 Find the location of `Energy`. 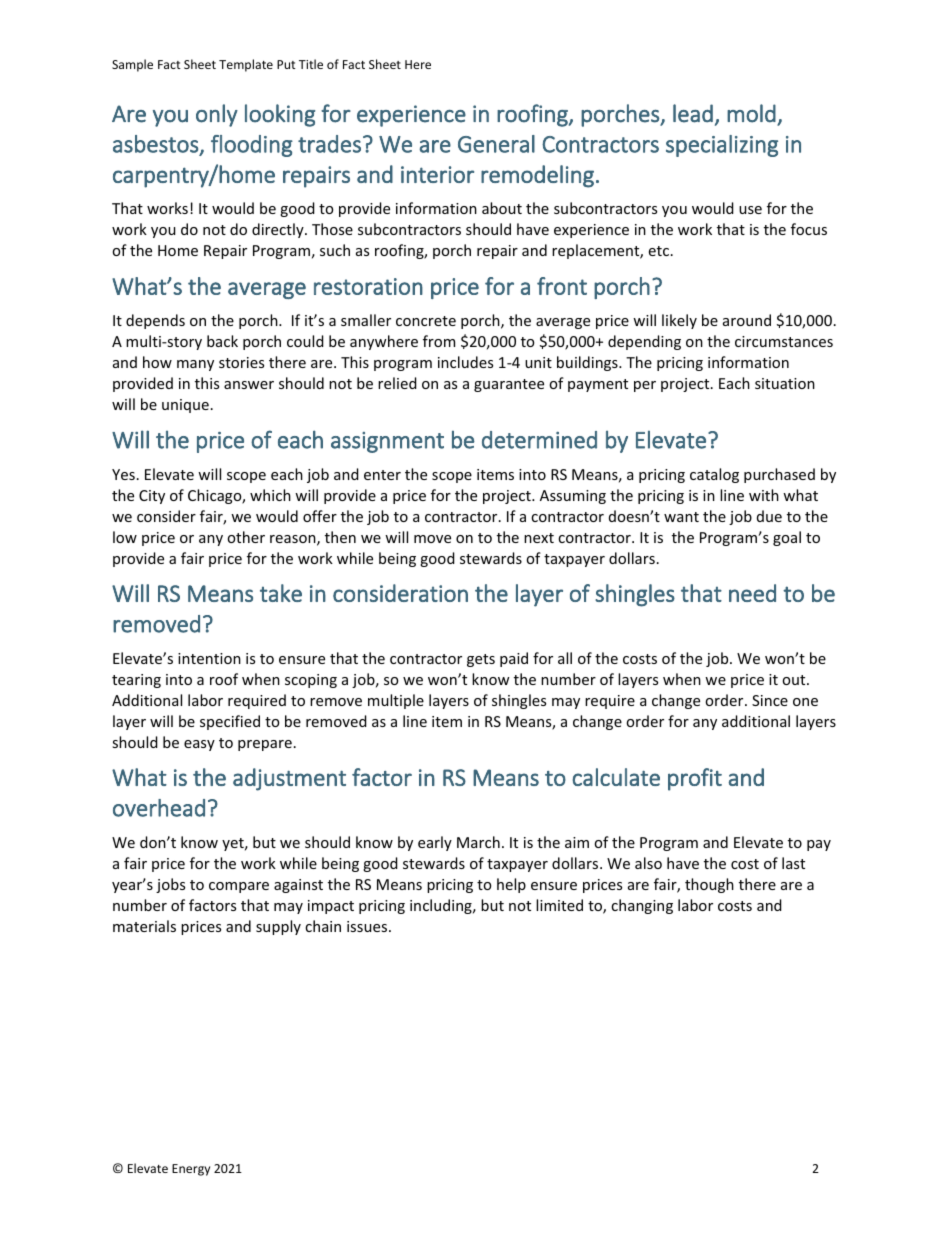

Energy is located at coordinates (191, 1170).
